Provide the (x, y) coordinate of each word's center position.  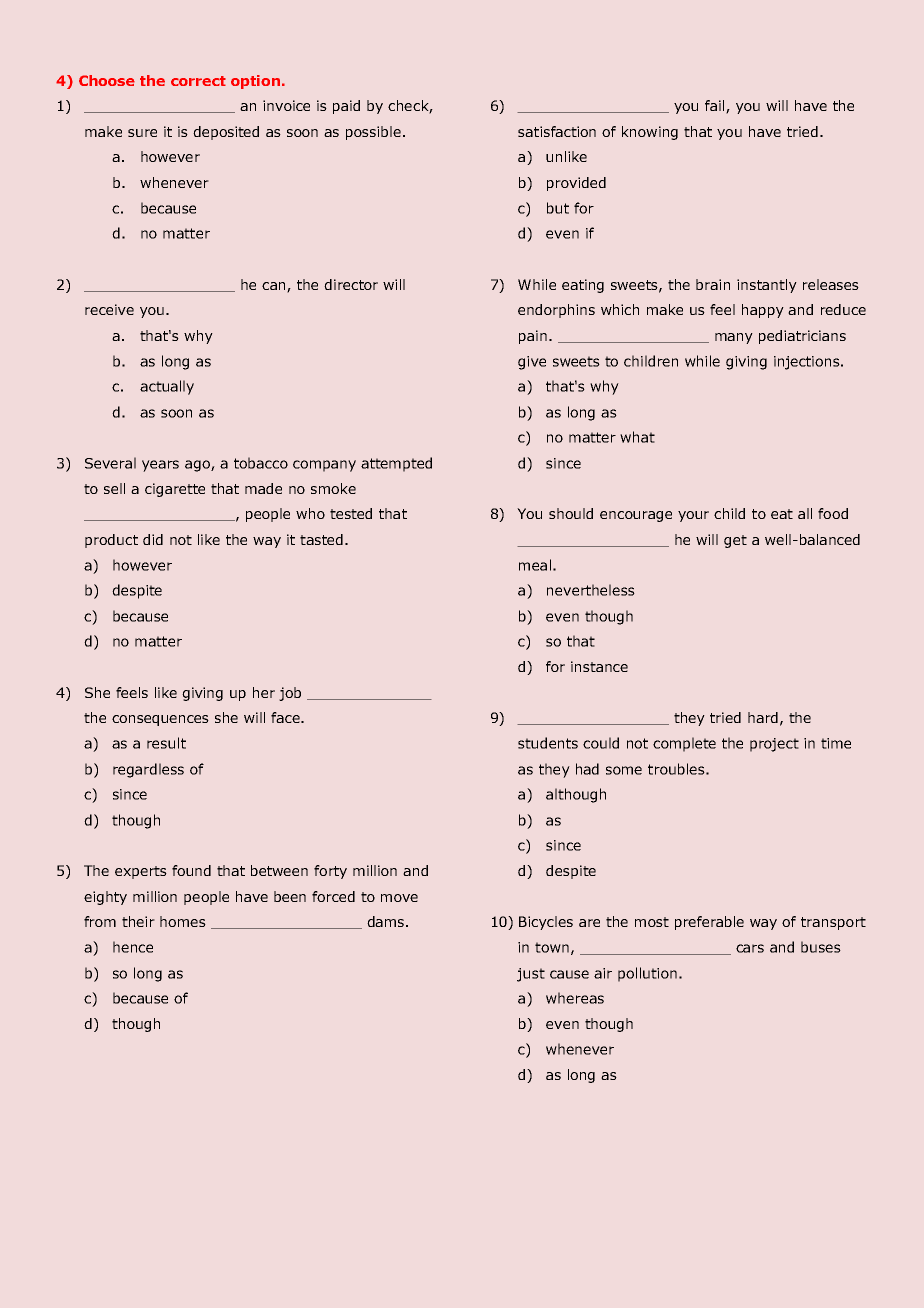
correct (198, 81)
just (531, 975)
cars (750, 948)
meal (535, 565)
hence (133, 947)
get (735, 541)
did (153, 539)
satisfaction (557, 131)
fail (716, 107)
